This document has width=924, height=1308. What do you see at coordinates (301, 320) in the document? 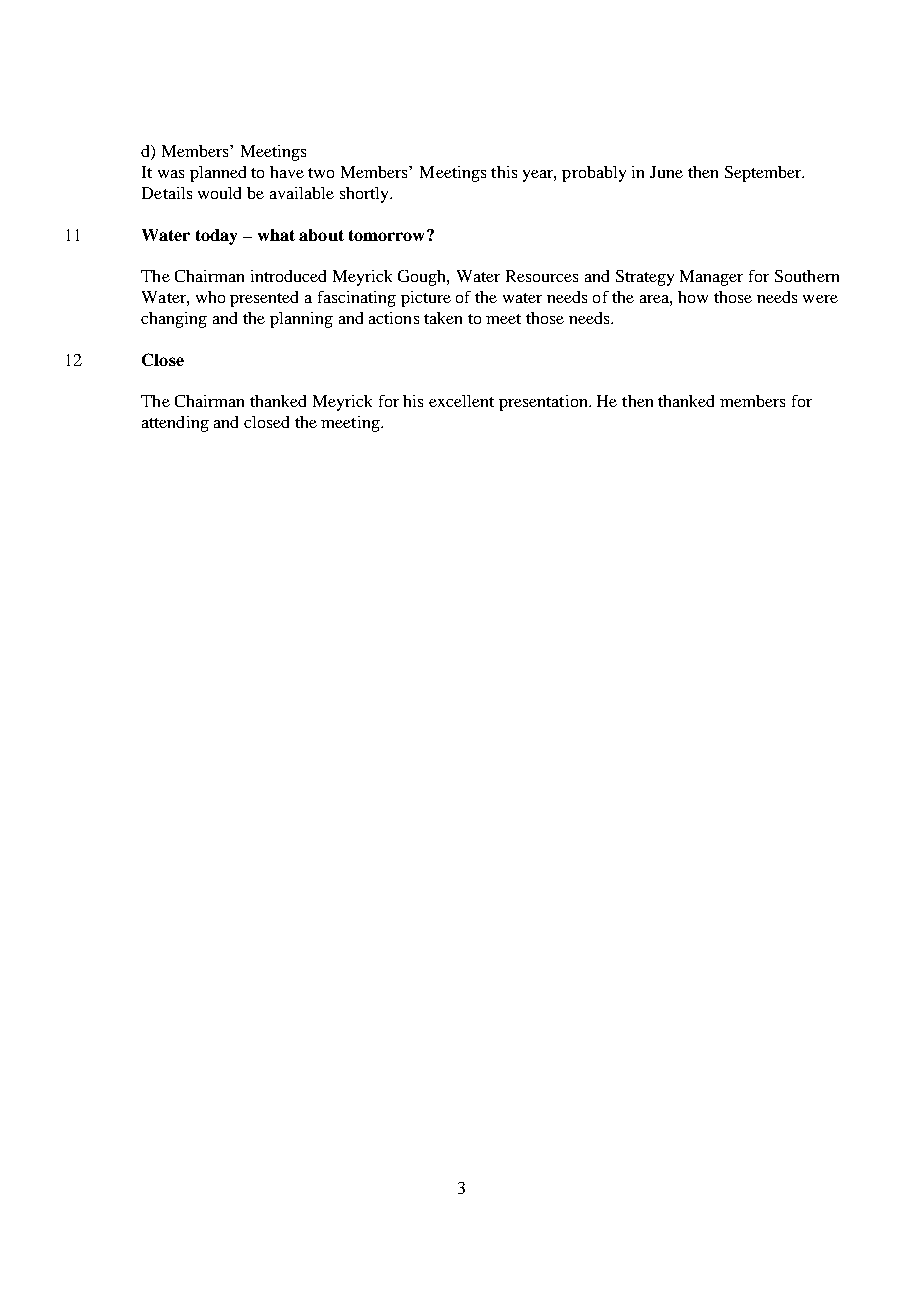
I see `planning` at bounding box center [301, 320].
